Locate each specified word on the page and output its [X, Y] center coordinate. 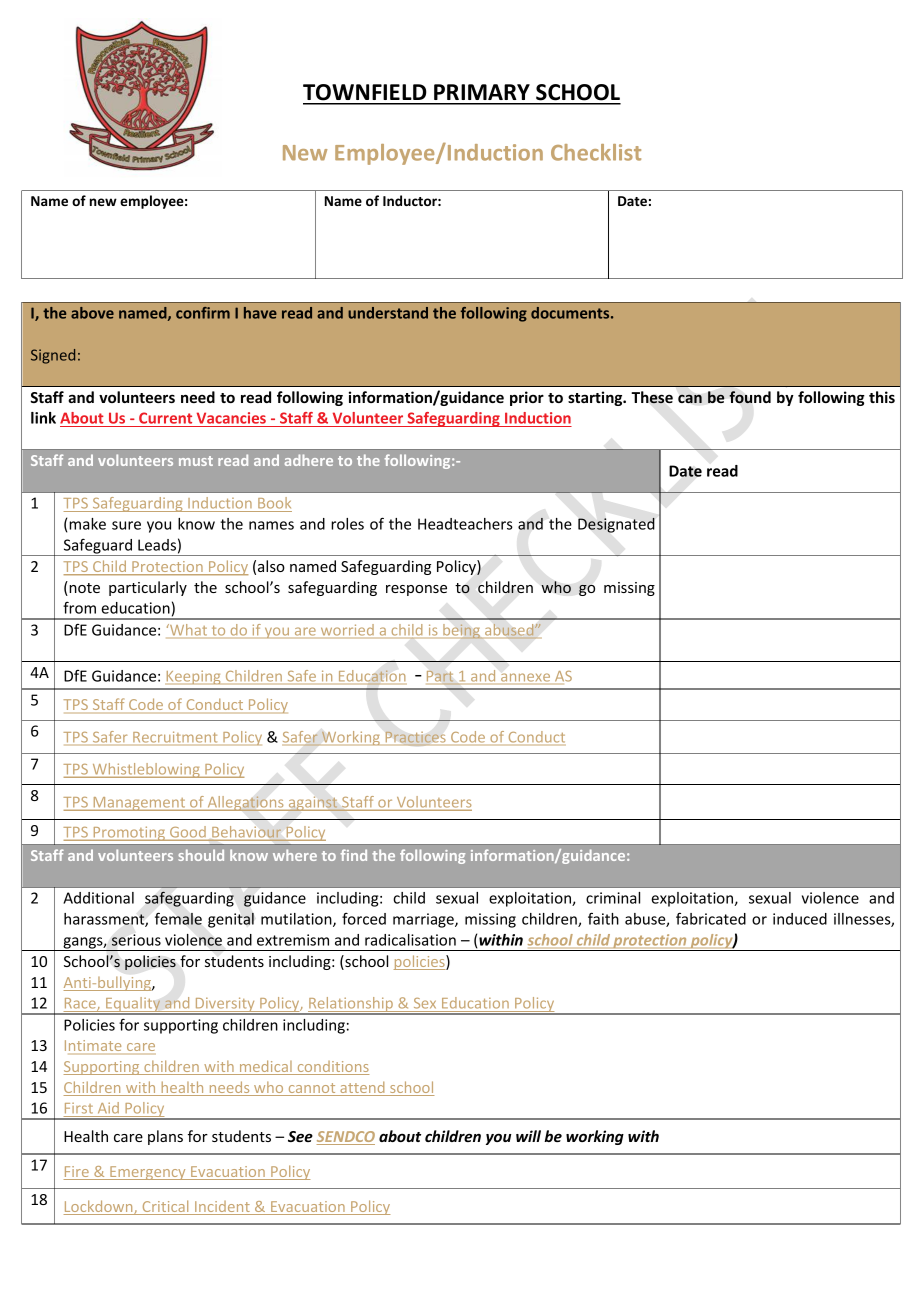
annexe [525, 677]
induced [800, 919]
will [528, 1136]
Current [166, 419]
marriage [424, 920]
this [882, 397]
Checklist [596, 152]
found [750, 397]
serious [136, 940]
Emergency [148, 1173]
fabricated [711, 918]
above [92, 313]
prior [527, 398]
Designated [616, 525]
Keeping [194, 677]
